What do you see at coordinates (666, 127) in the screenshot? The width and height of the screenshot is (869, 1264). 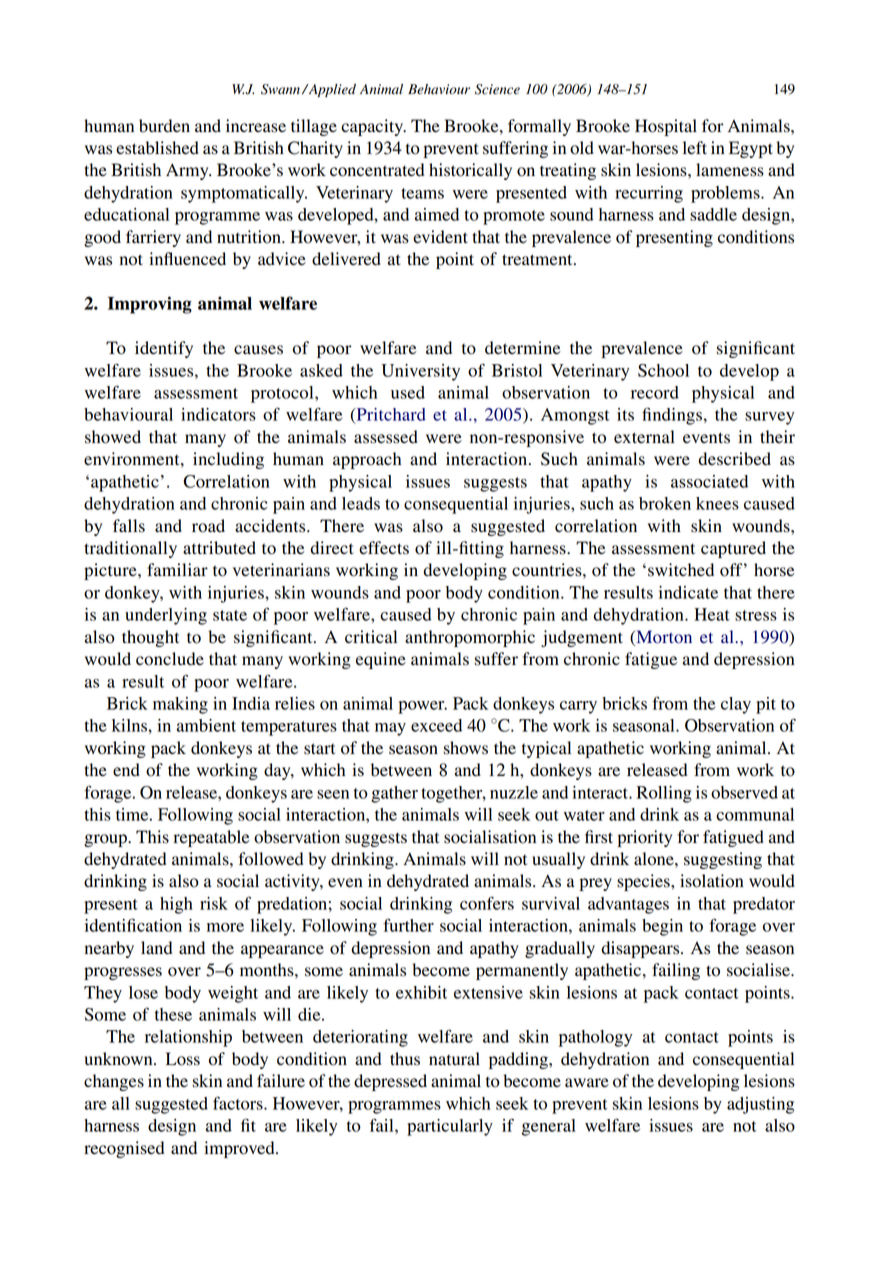 I see `Hospital` at bounding box center [666, 127].
